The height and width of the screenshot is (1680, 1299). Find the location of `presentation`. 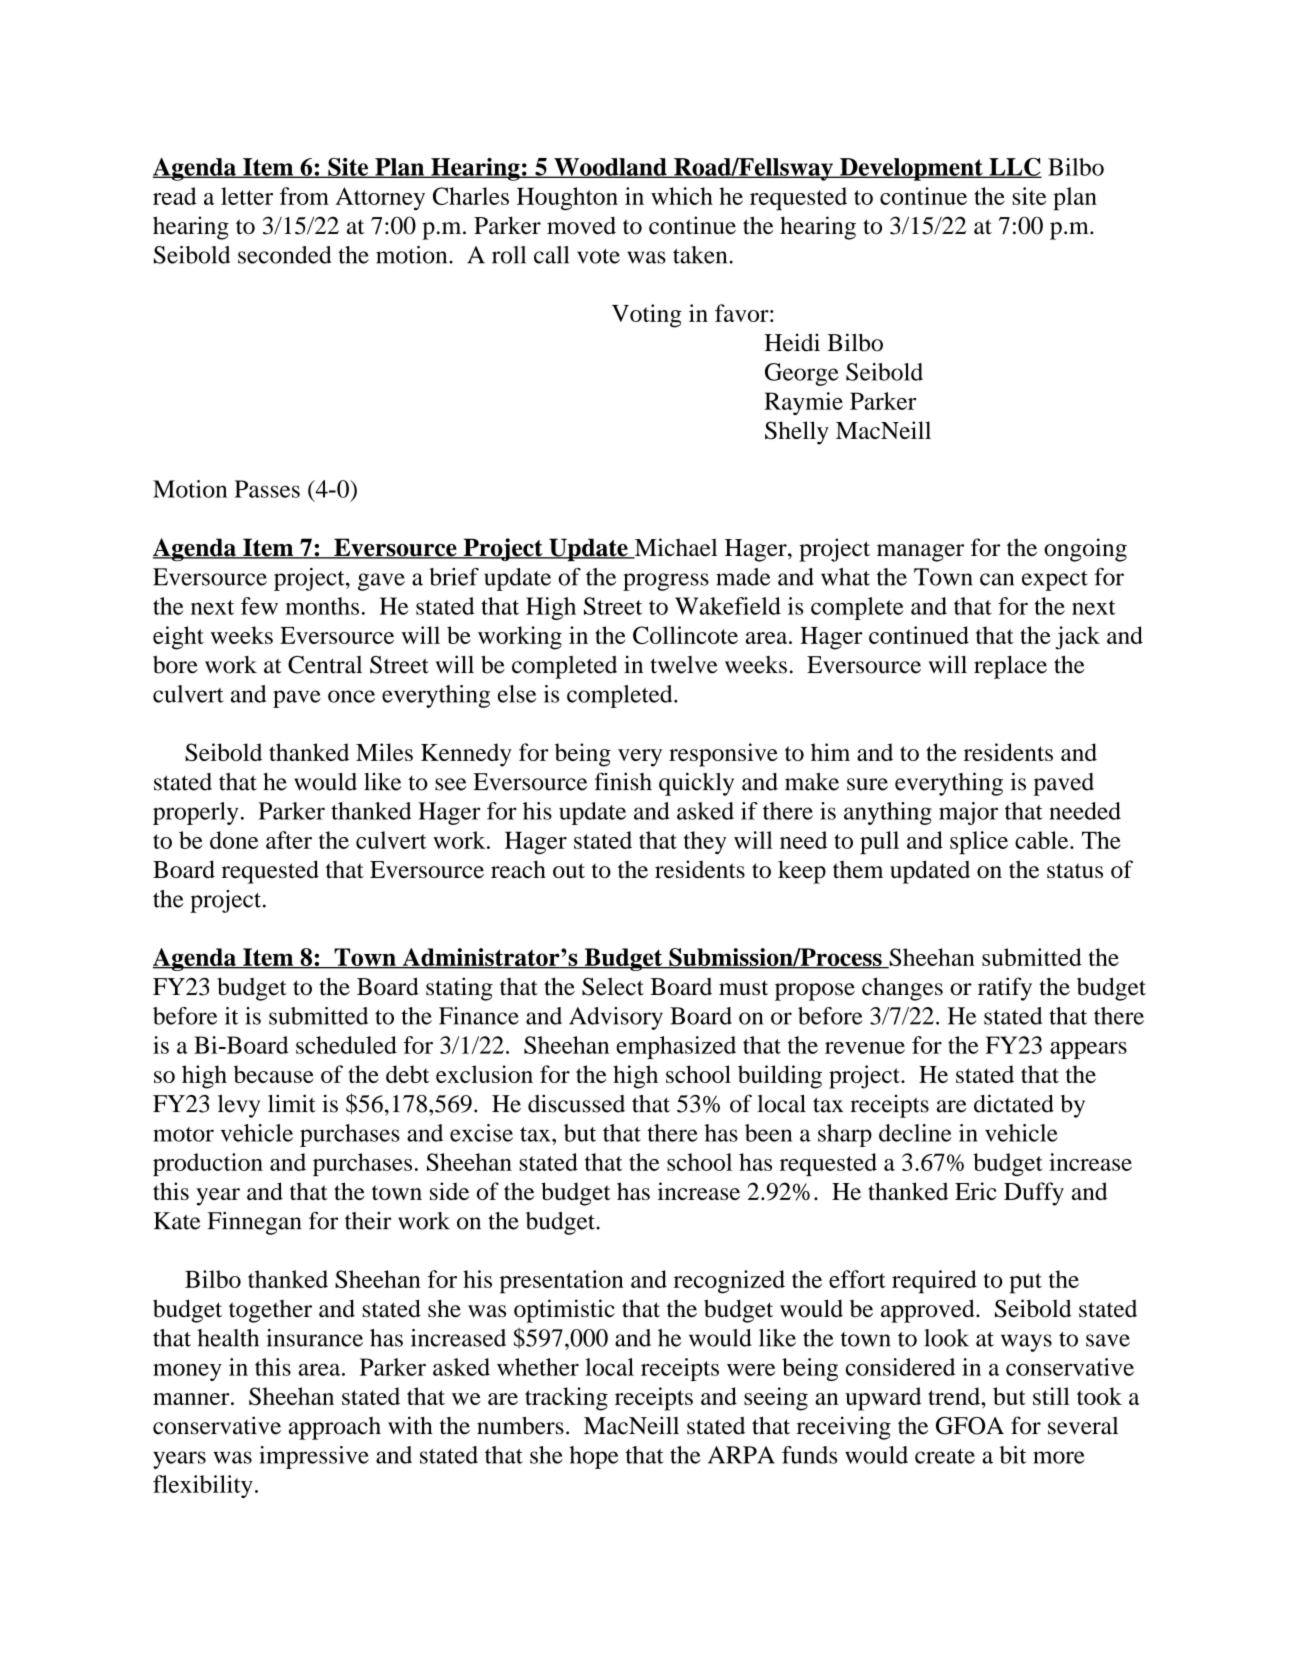

presentation is located at coordinates (562, 1282).
